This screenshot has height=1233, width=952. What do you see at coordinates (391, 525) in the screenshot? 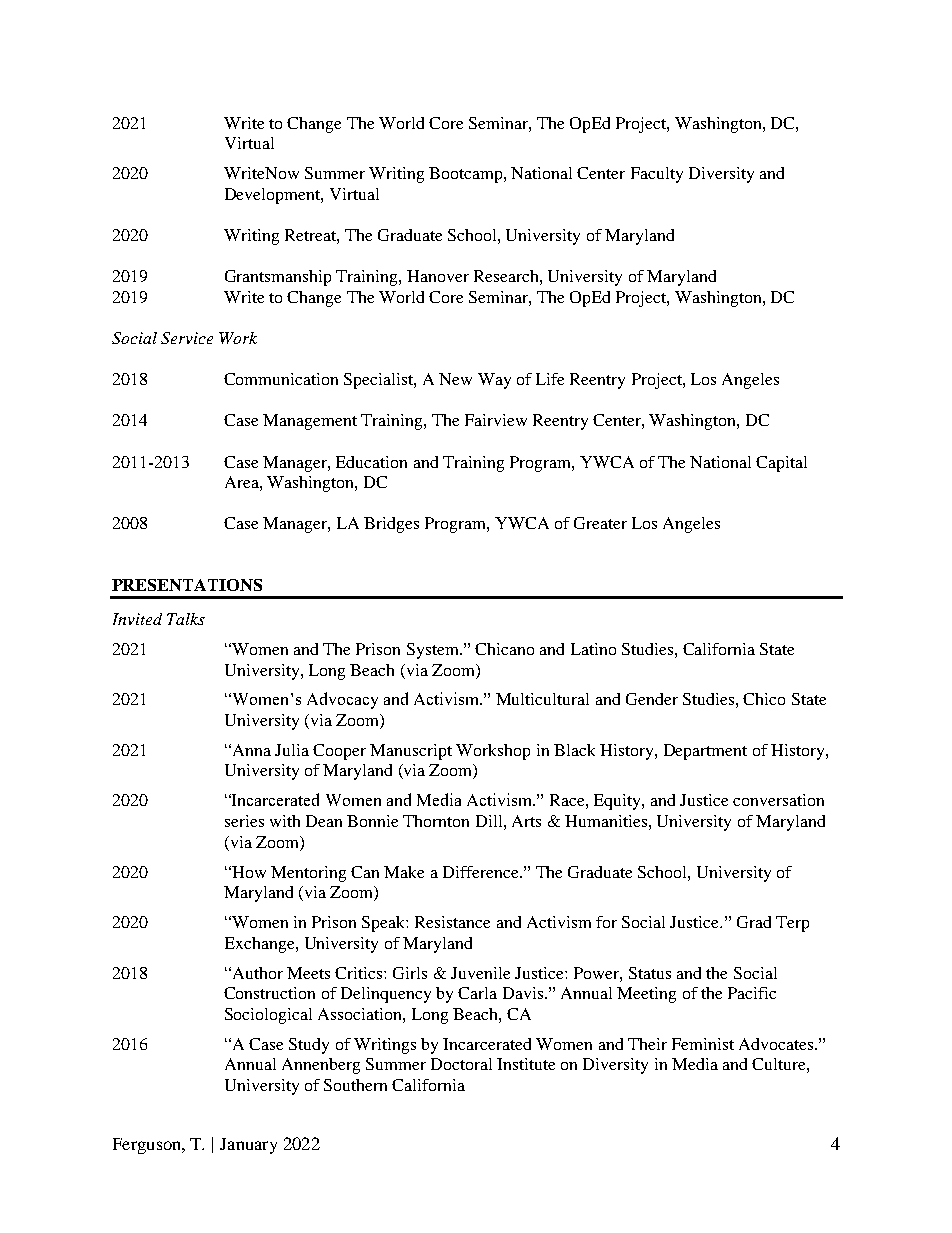
I see `Bridges` at bounding box center [391, 525].
